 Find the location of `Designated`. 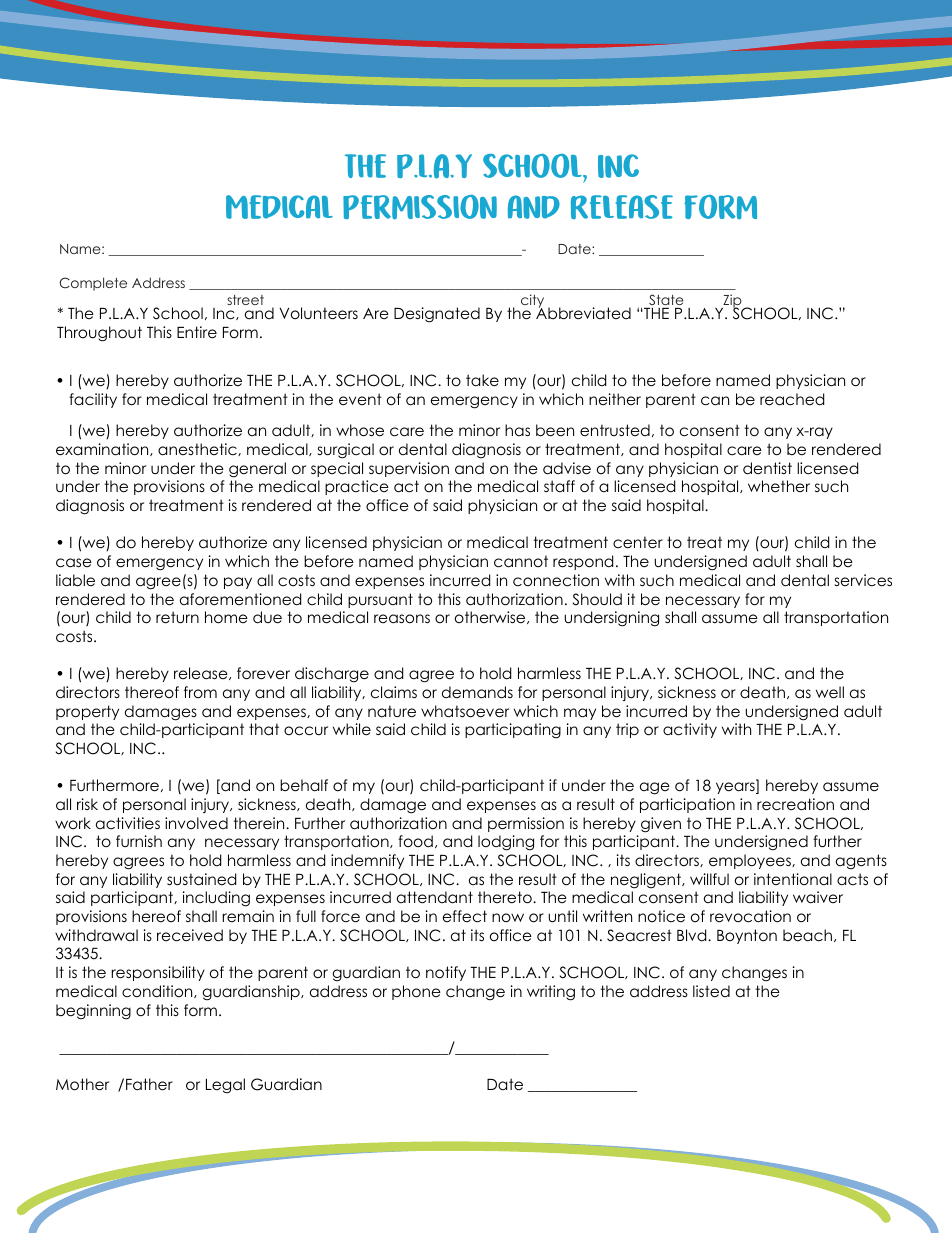

Designated is located at coordinates (437, 315).
